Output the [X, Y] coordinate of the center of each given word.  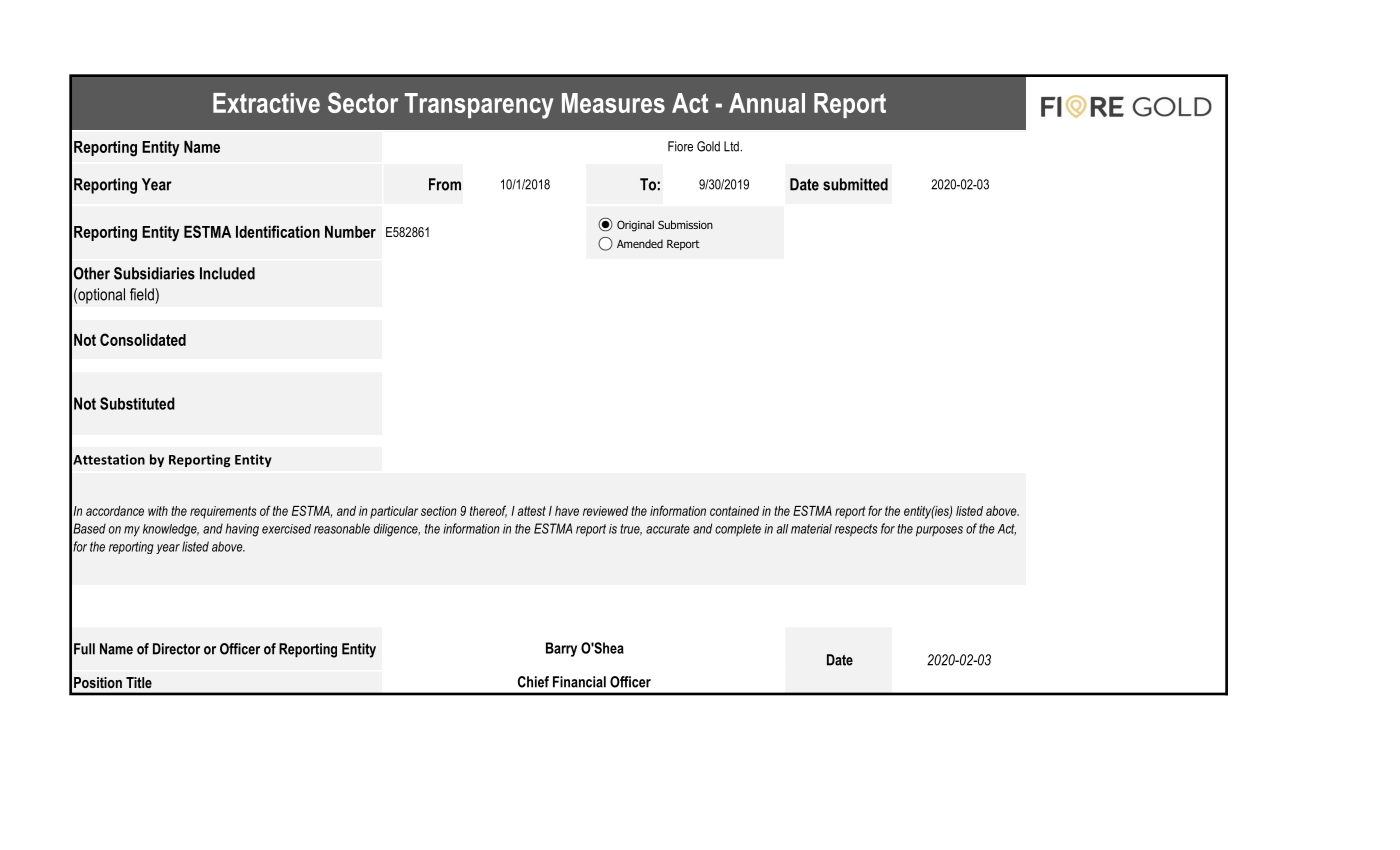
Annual [767, 103]
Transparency [479, 106]
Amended [640, 243]
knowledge [171, 530]
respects [856, 530]
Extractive [266, 103]
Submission [685, 224]
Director [176, 649]
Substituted [137, 403]
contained [734, 511]
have [567, 511]
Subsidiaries [154, 273]
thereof [488, 511]
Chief [533, 682]
